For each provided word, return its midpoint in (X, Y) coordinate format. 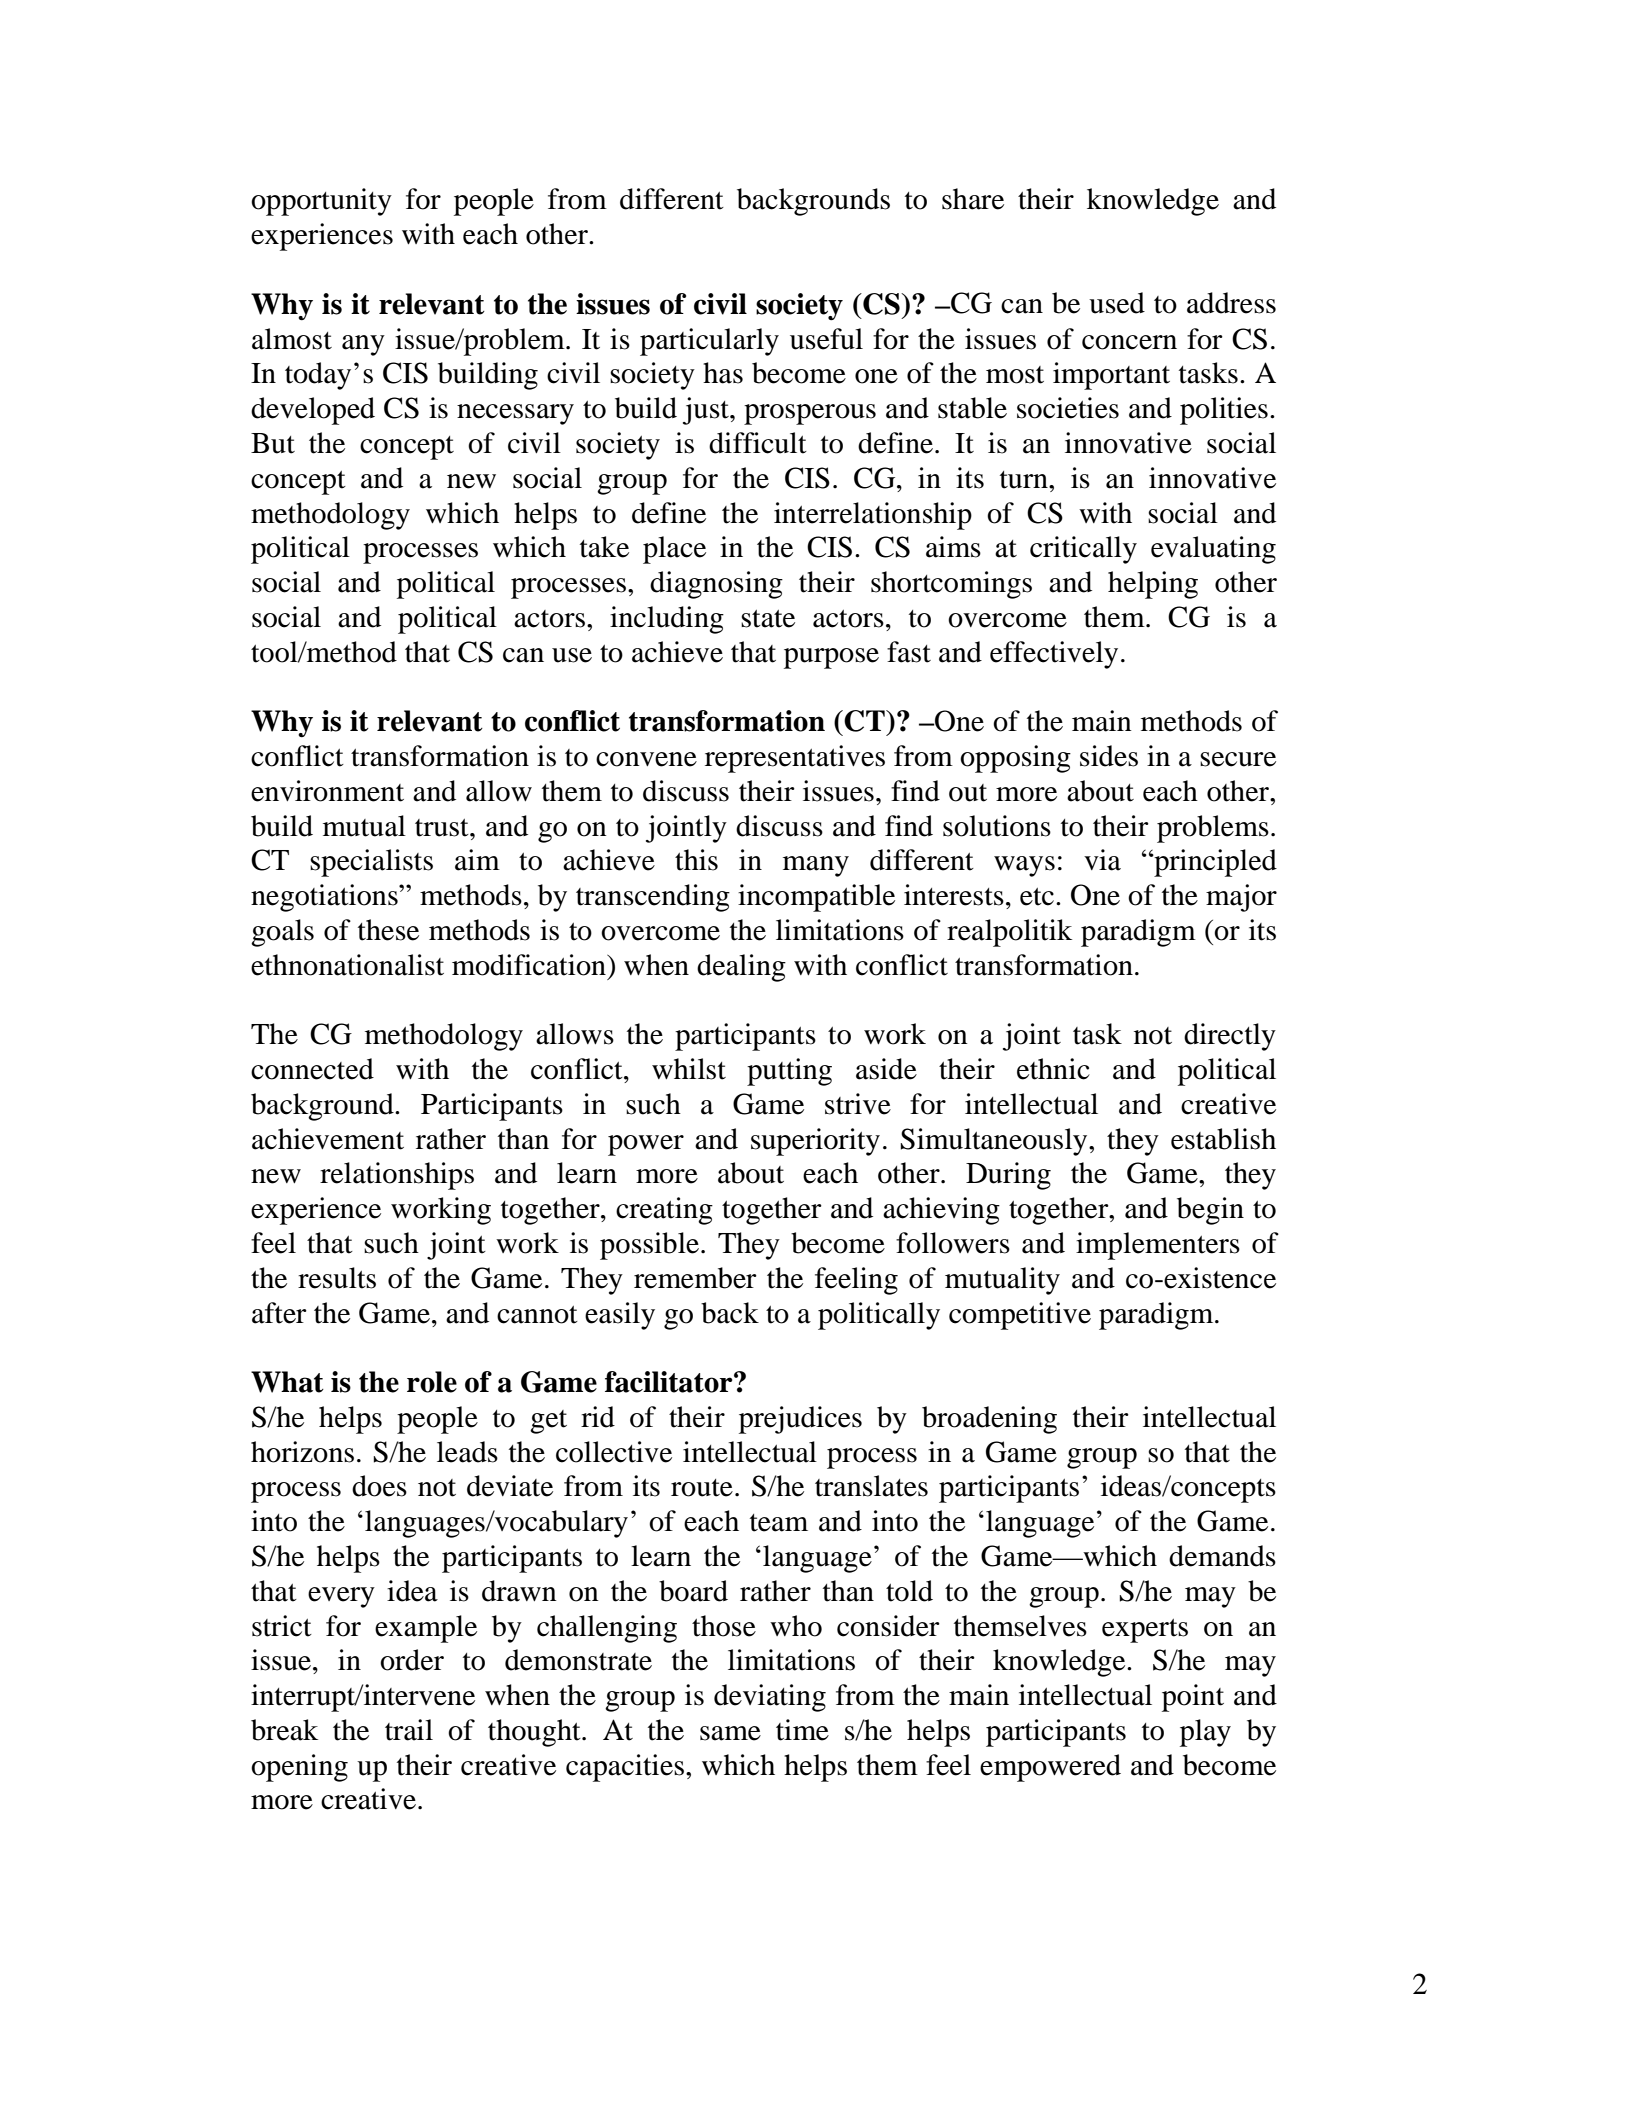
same (730, 1733)
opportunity (321, 202)
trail (409, 1730)
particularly (709, 342)
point (1193, 1698)
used (1117, 303)
